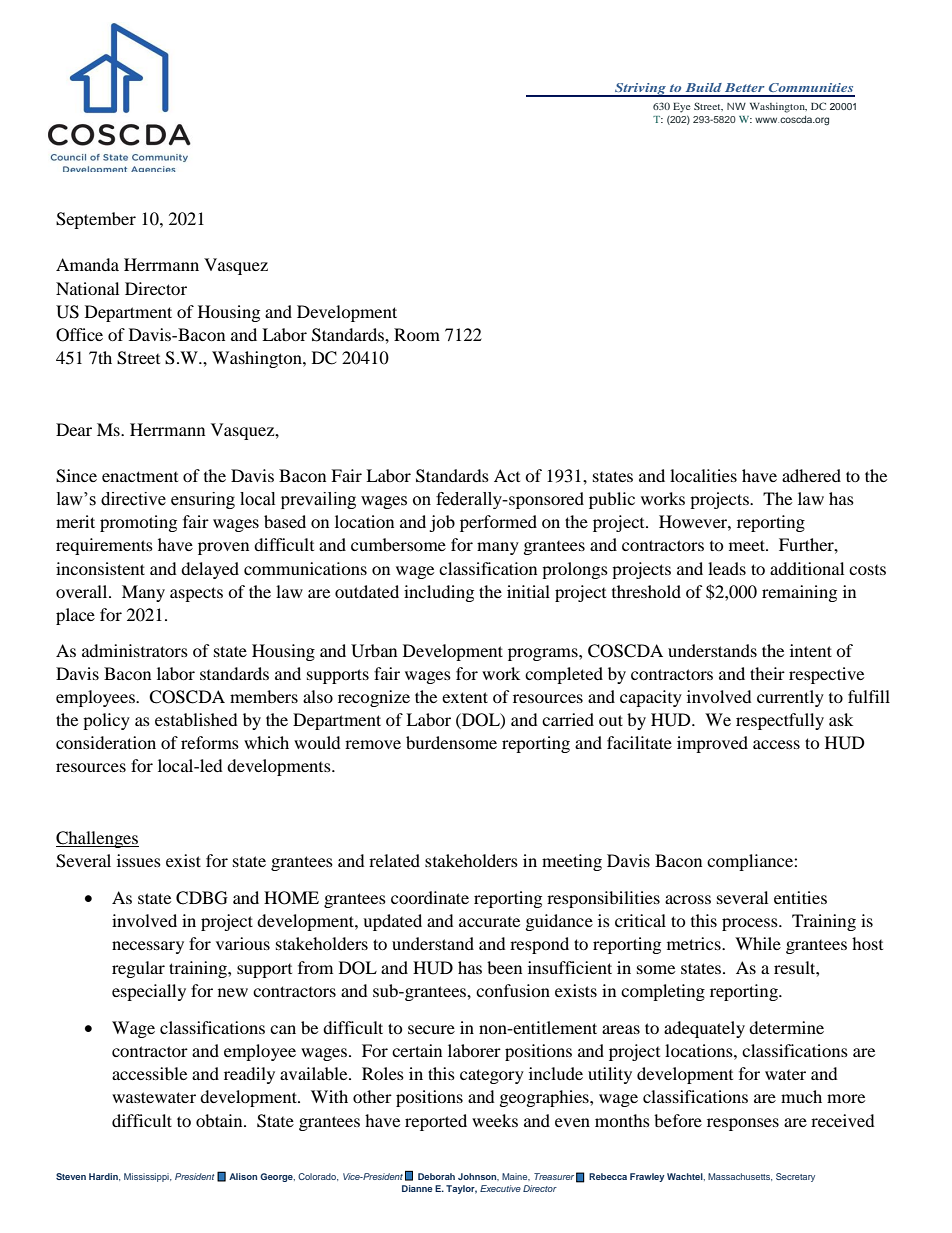  What do you see at coordinates (811, 650) in the screenshot?
I see `intent` at bounding box center [811, 650].
